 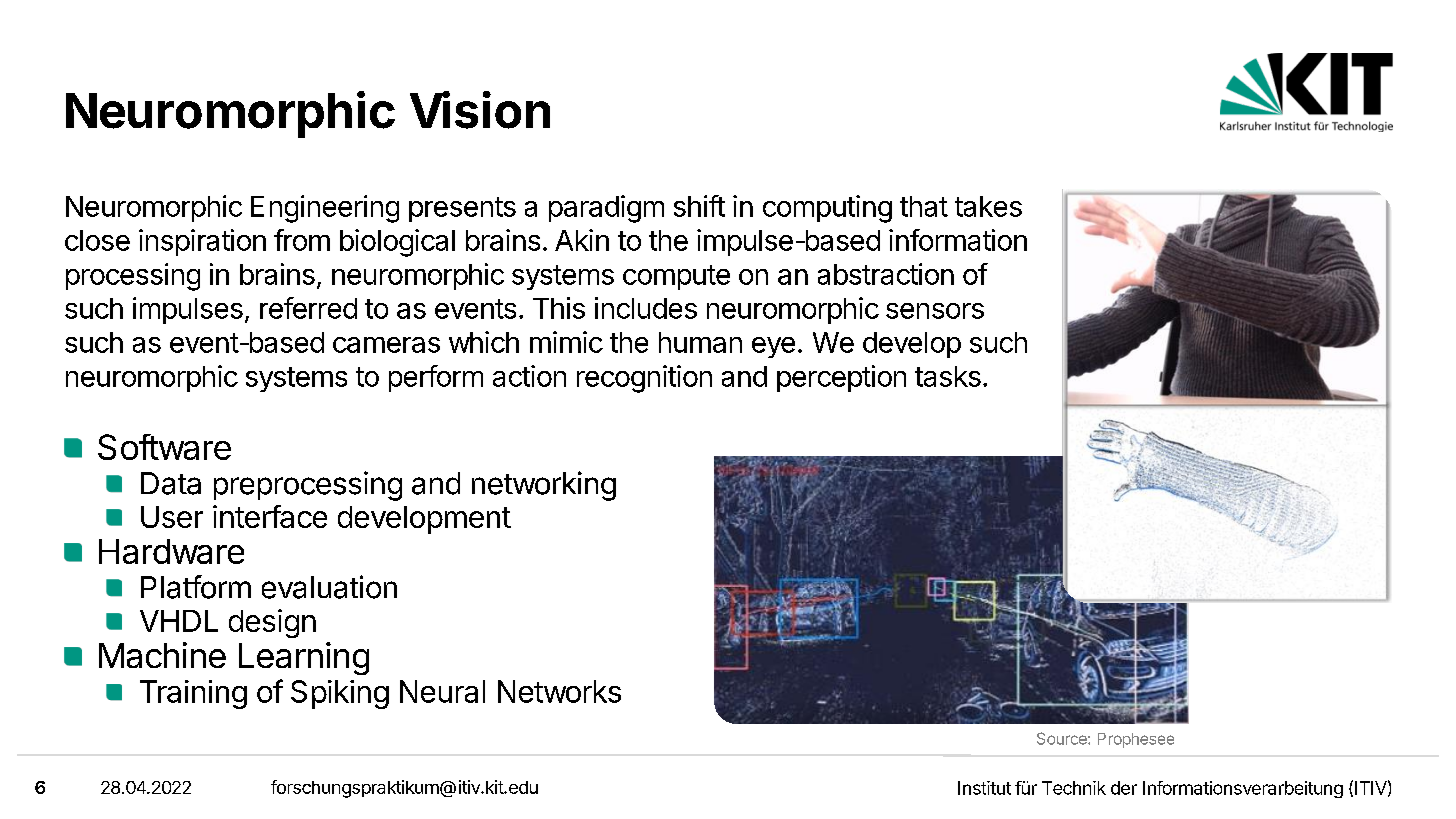 What do you see at coordinates (566, 342) in the image?
I see `mimic` at bounding box center [566, 342].
